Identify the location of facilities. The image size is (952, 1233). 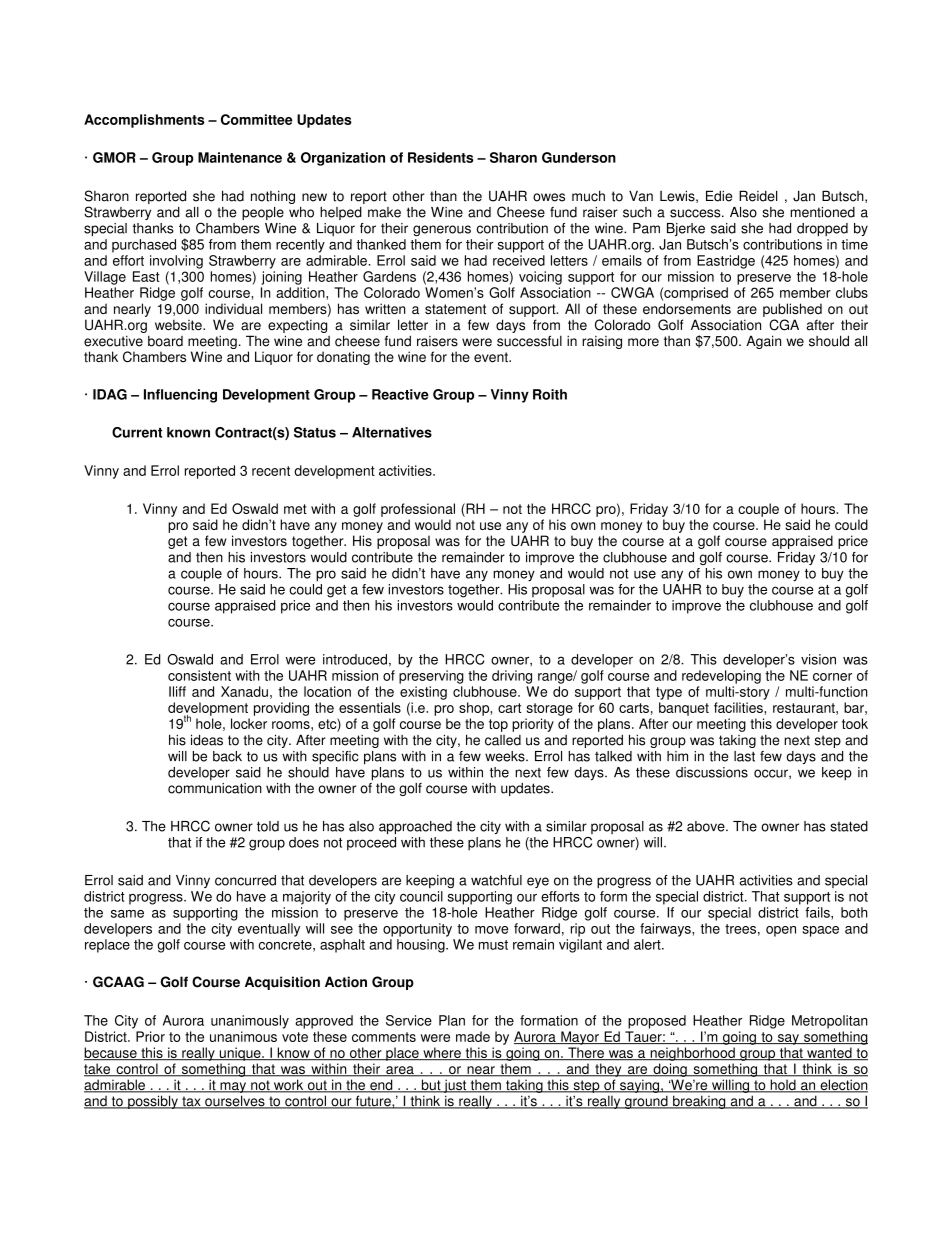
(739, 707).
